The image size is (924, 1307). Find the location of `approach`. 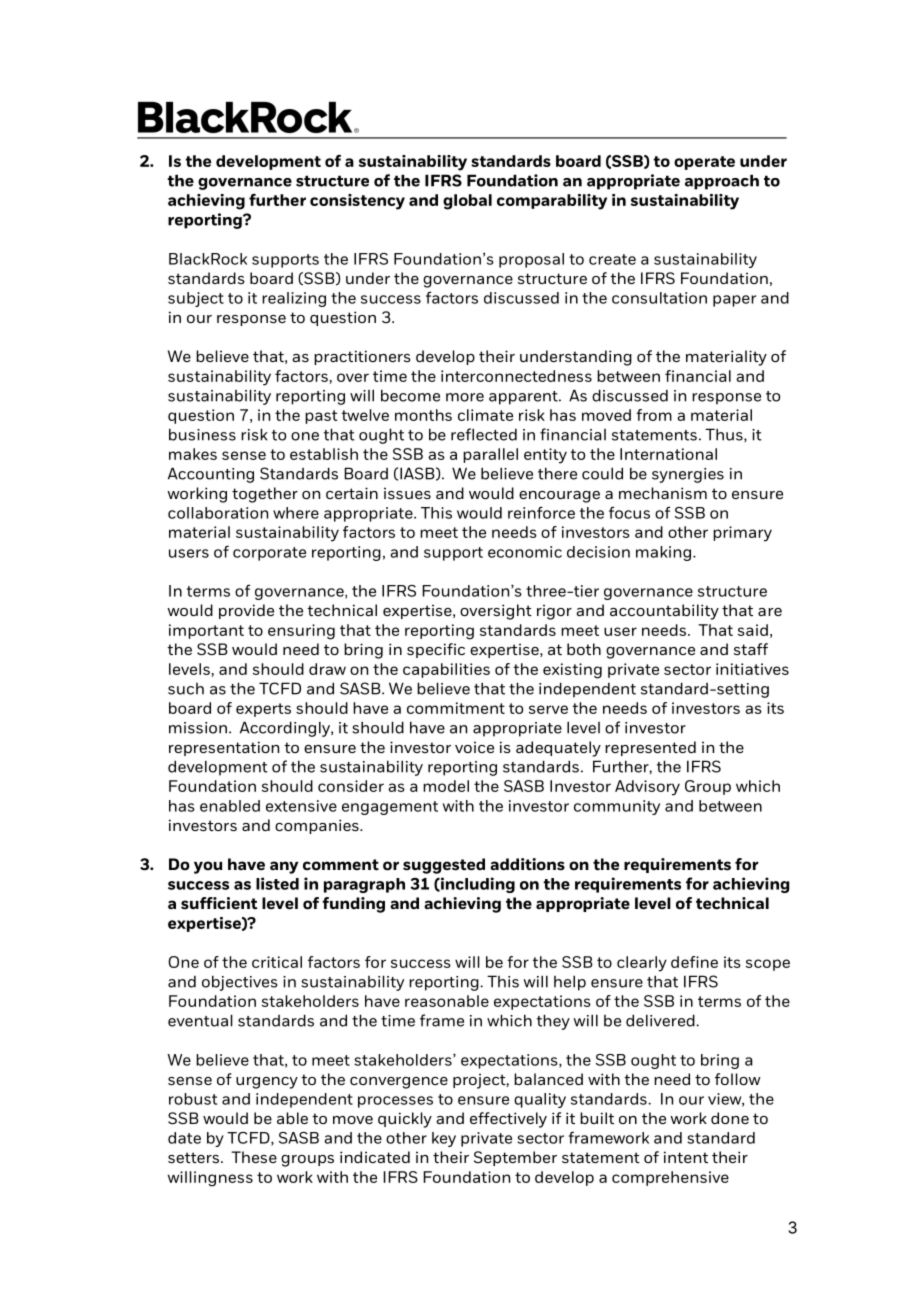

approach is located at coordinates (722, 182).
